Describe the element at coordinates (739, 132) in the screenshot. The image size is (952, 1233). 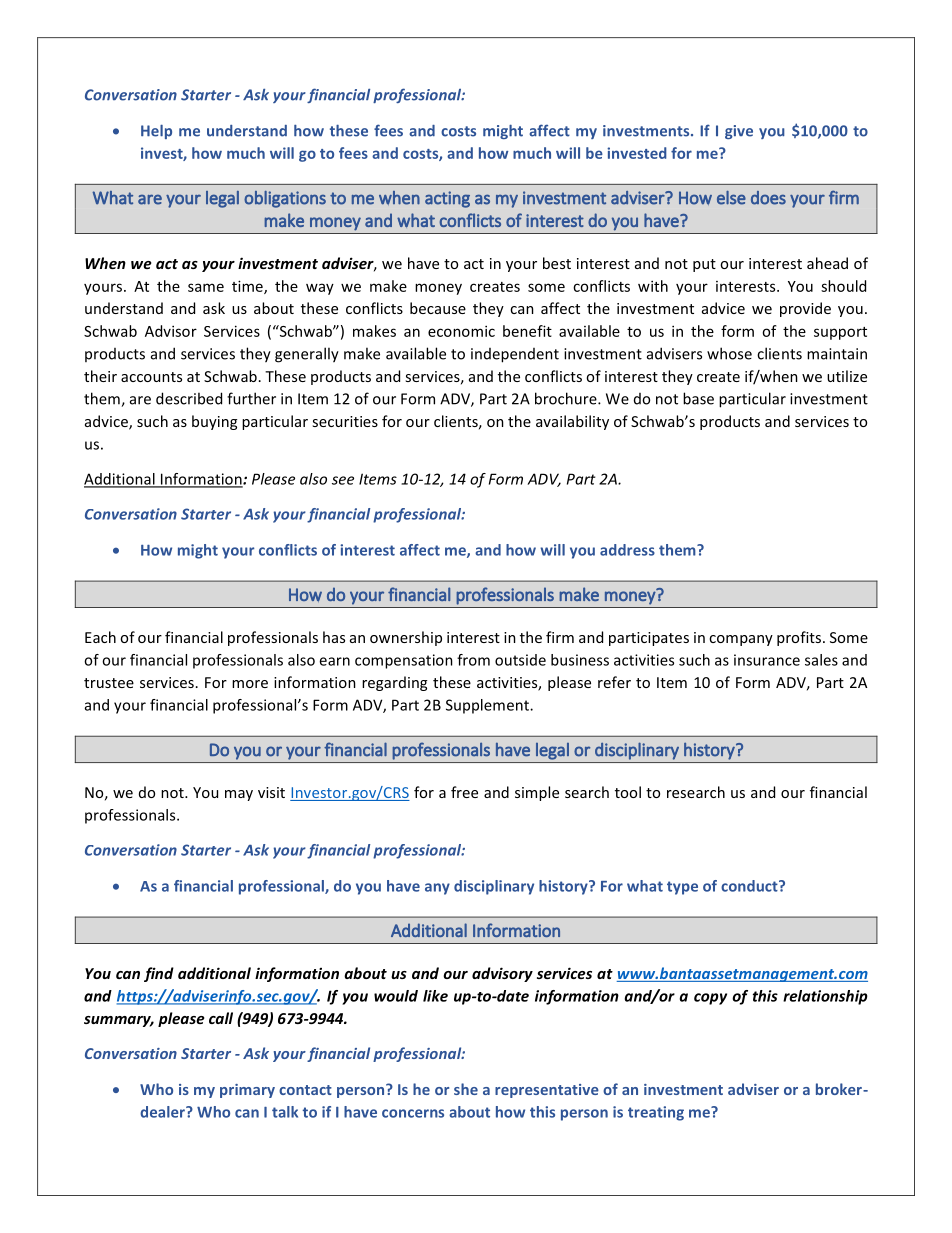
I see `give` at that location.
